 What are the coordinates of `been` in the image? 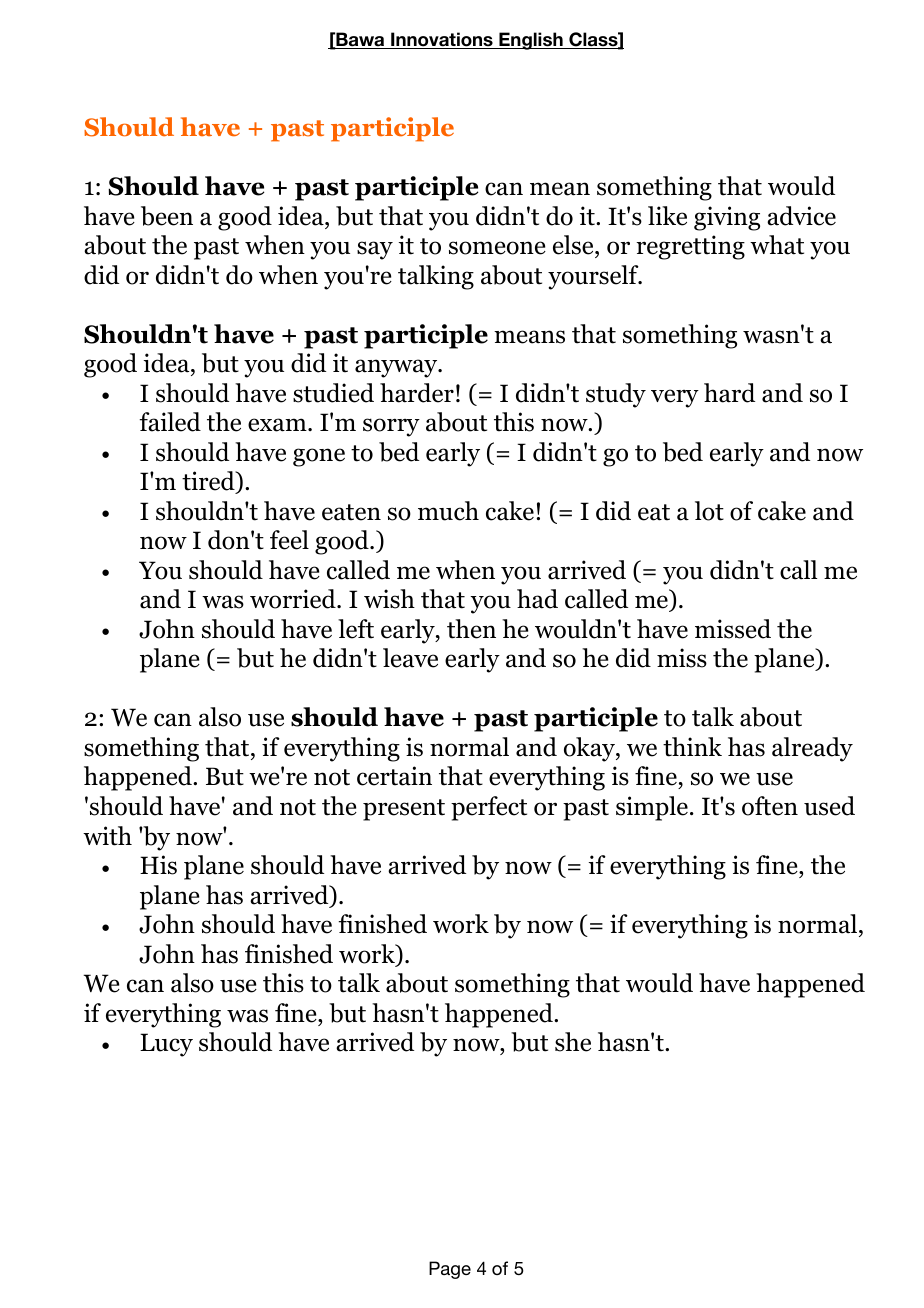 It's located at (167, 216).
